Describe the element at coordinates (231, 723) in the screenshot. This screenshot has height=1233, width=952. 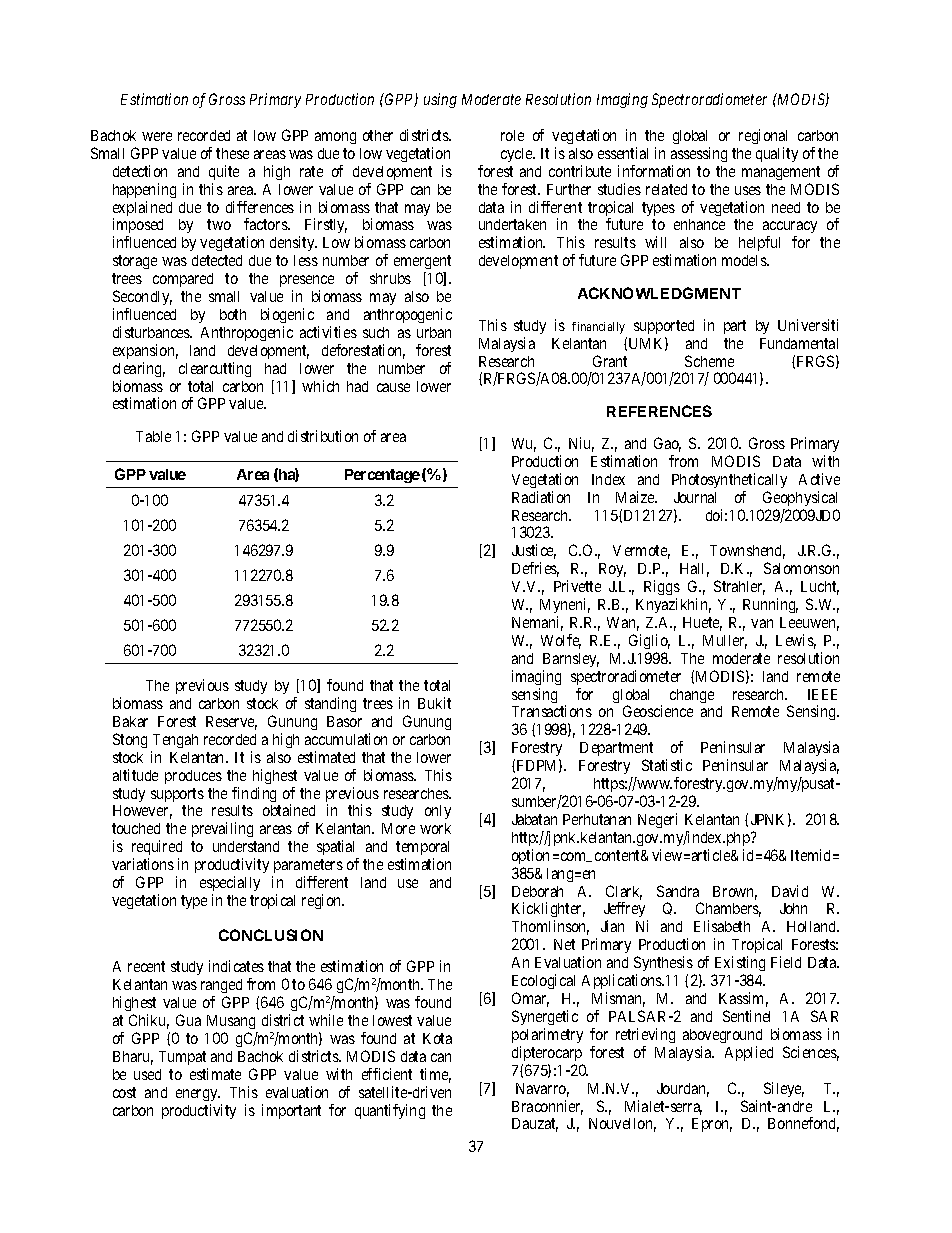
I see `Reserve` at that location.
